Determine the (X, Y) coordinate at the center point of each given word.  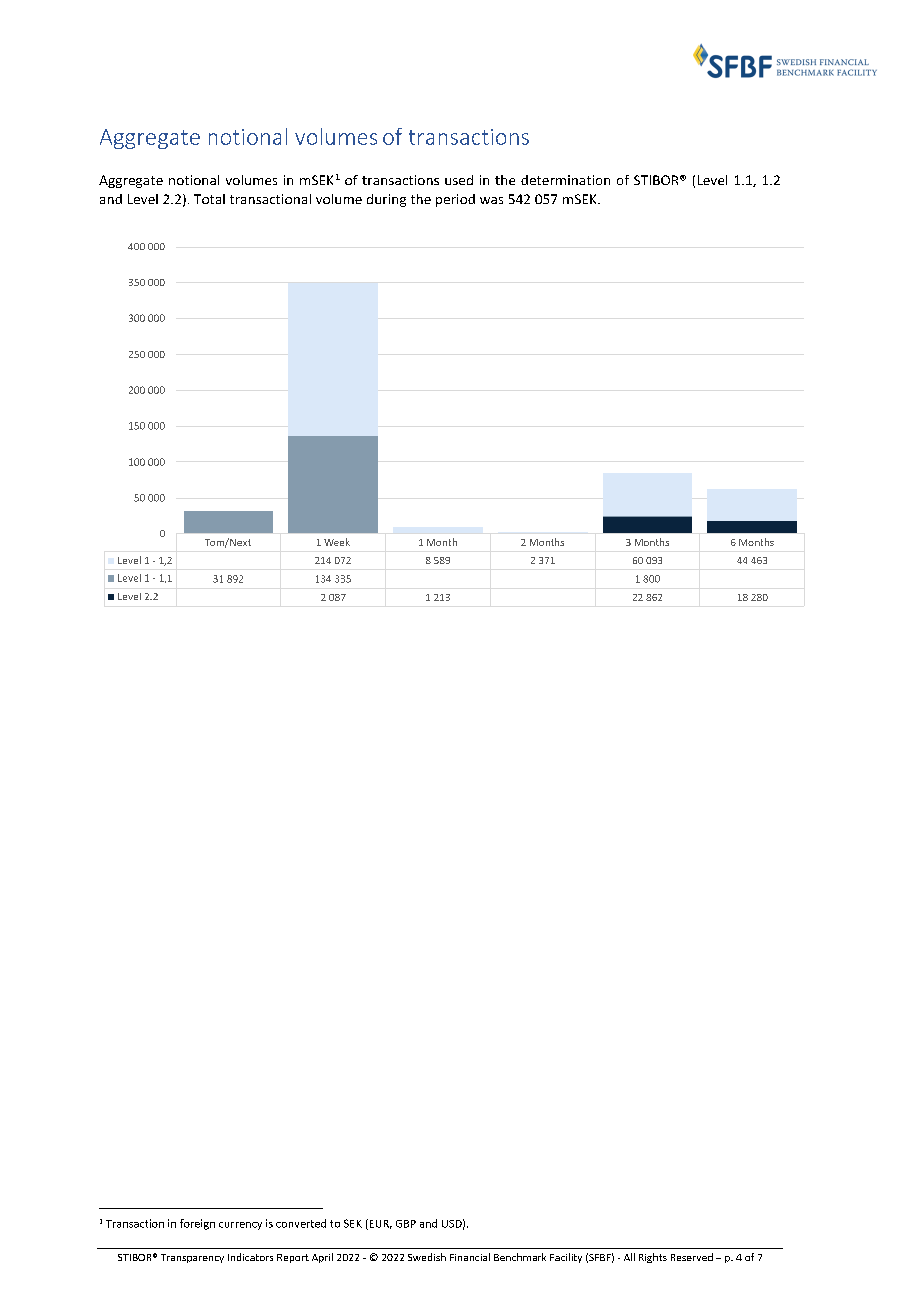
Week (337, 542)
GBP (406, 1224)
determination (565, 180)
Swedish (427, 1257)
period (455, 200)
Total (209, 199)
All (629, 1257)
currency (240, 1226)
